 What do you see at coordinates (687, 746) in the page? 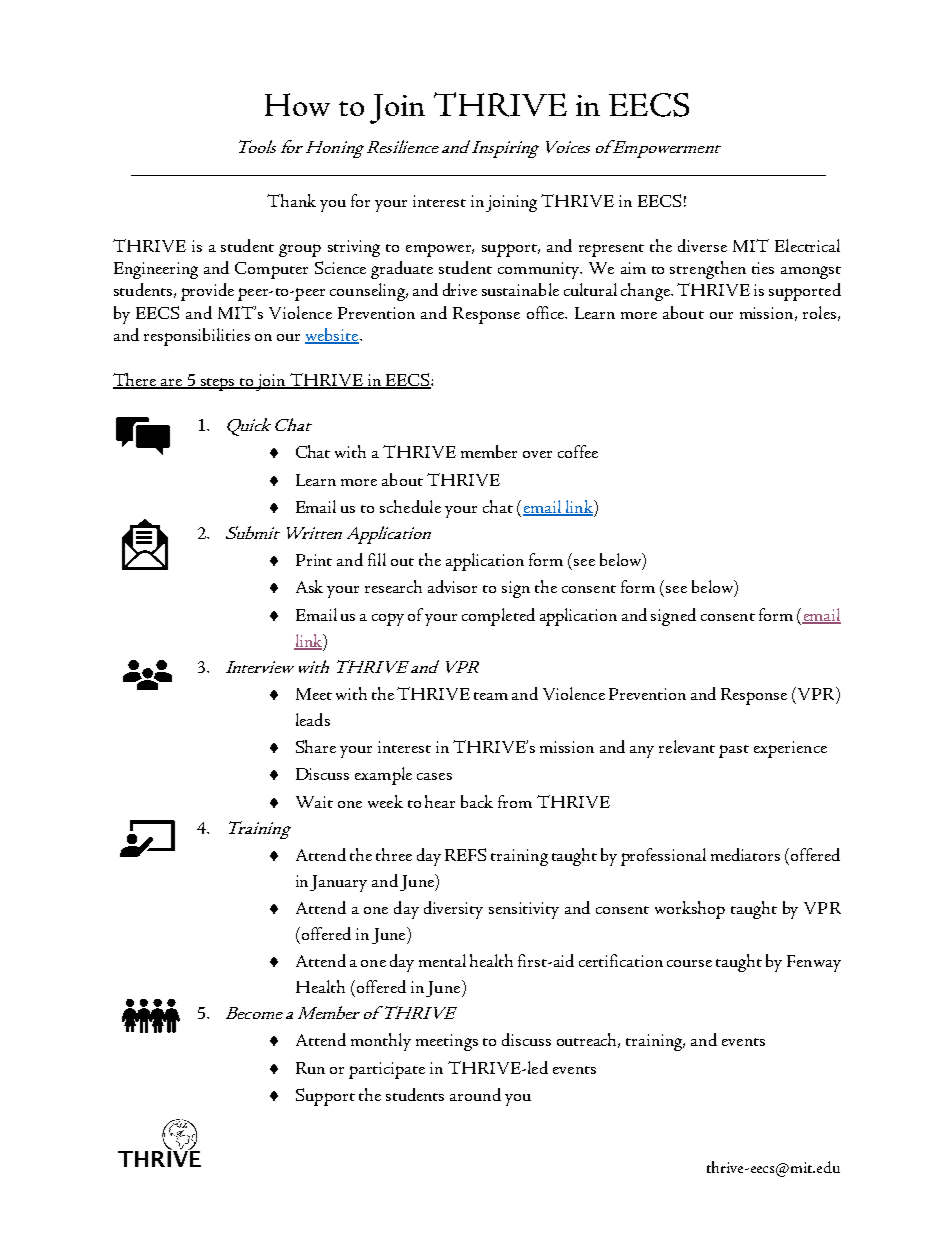
I see `relevant` at bounding box center [687, 746].
